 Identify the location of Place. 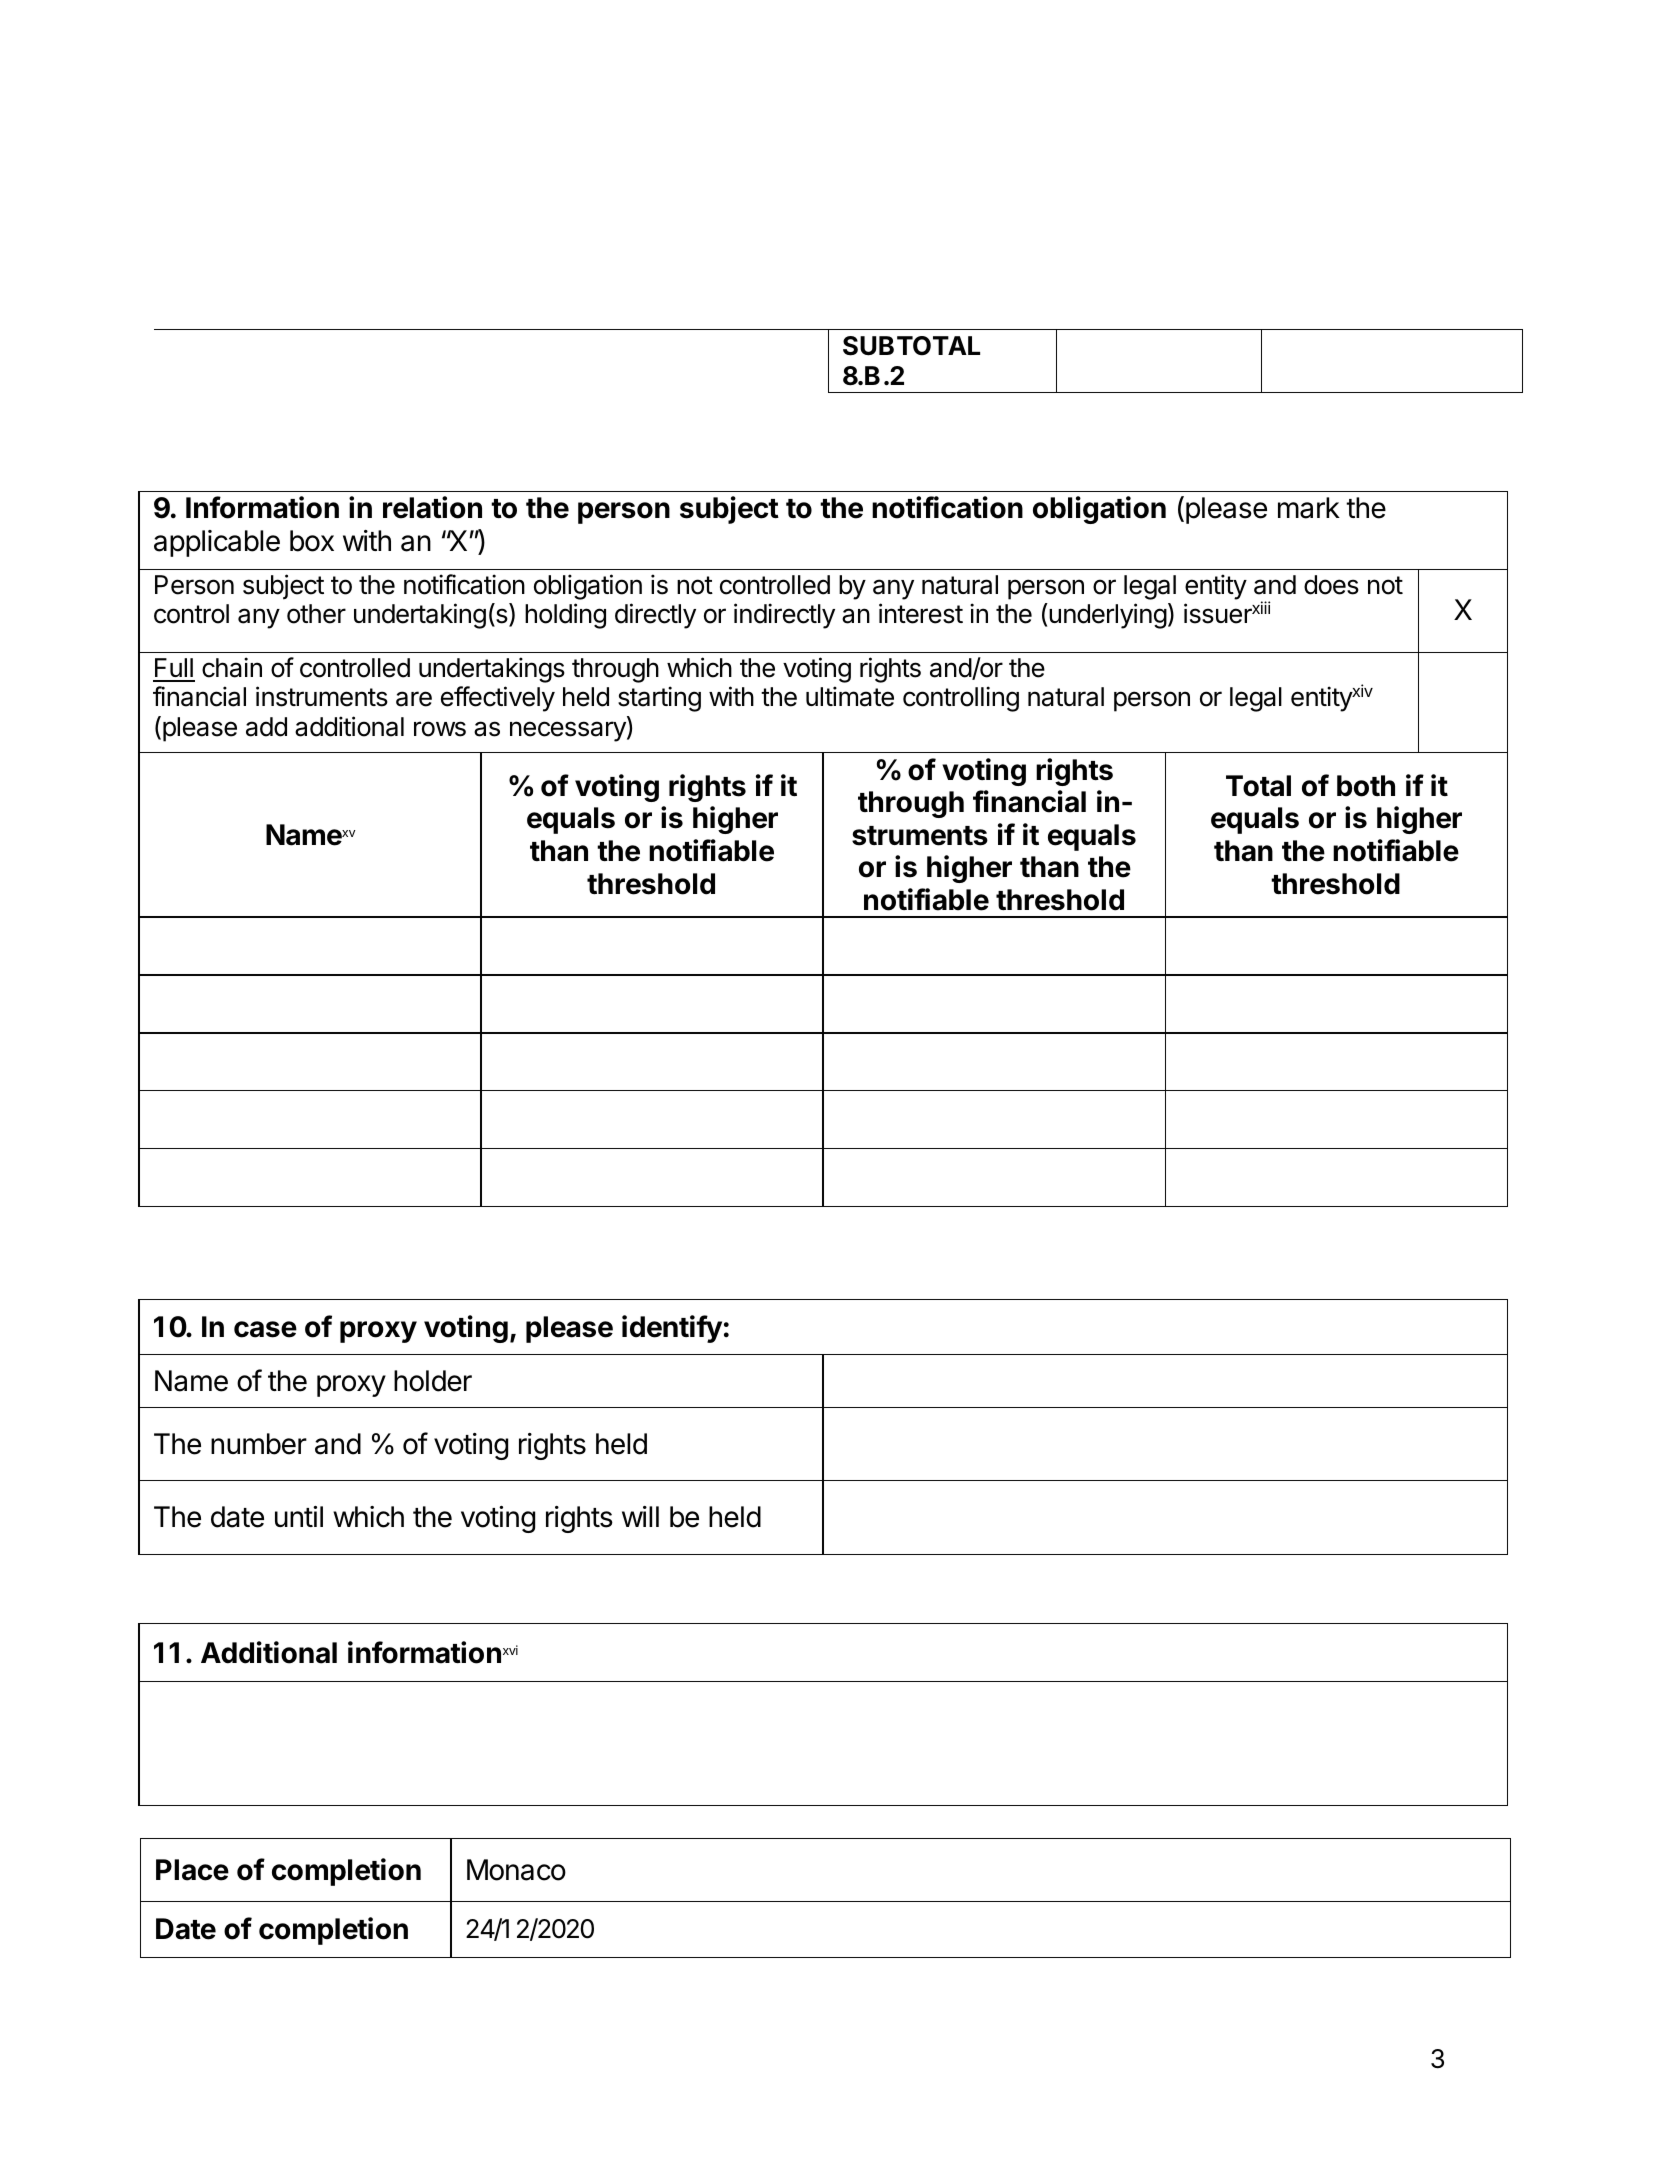
(192, 1870).
